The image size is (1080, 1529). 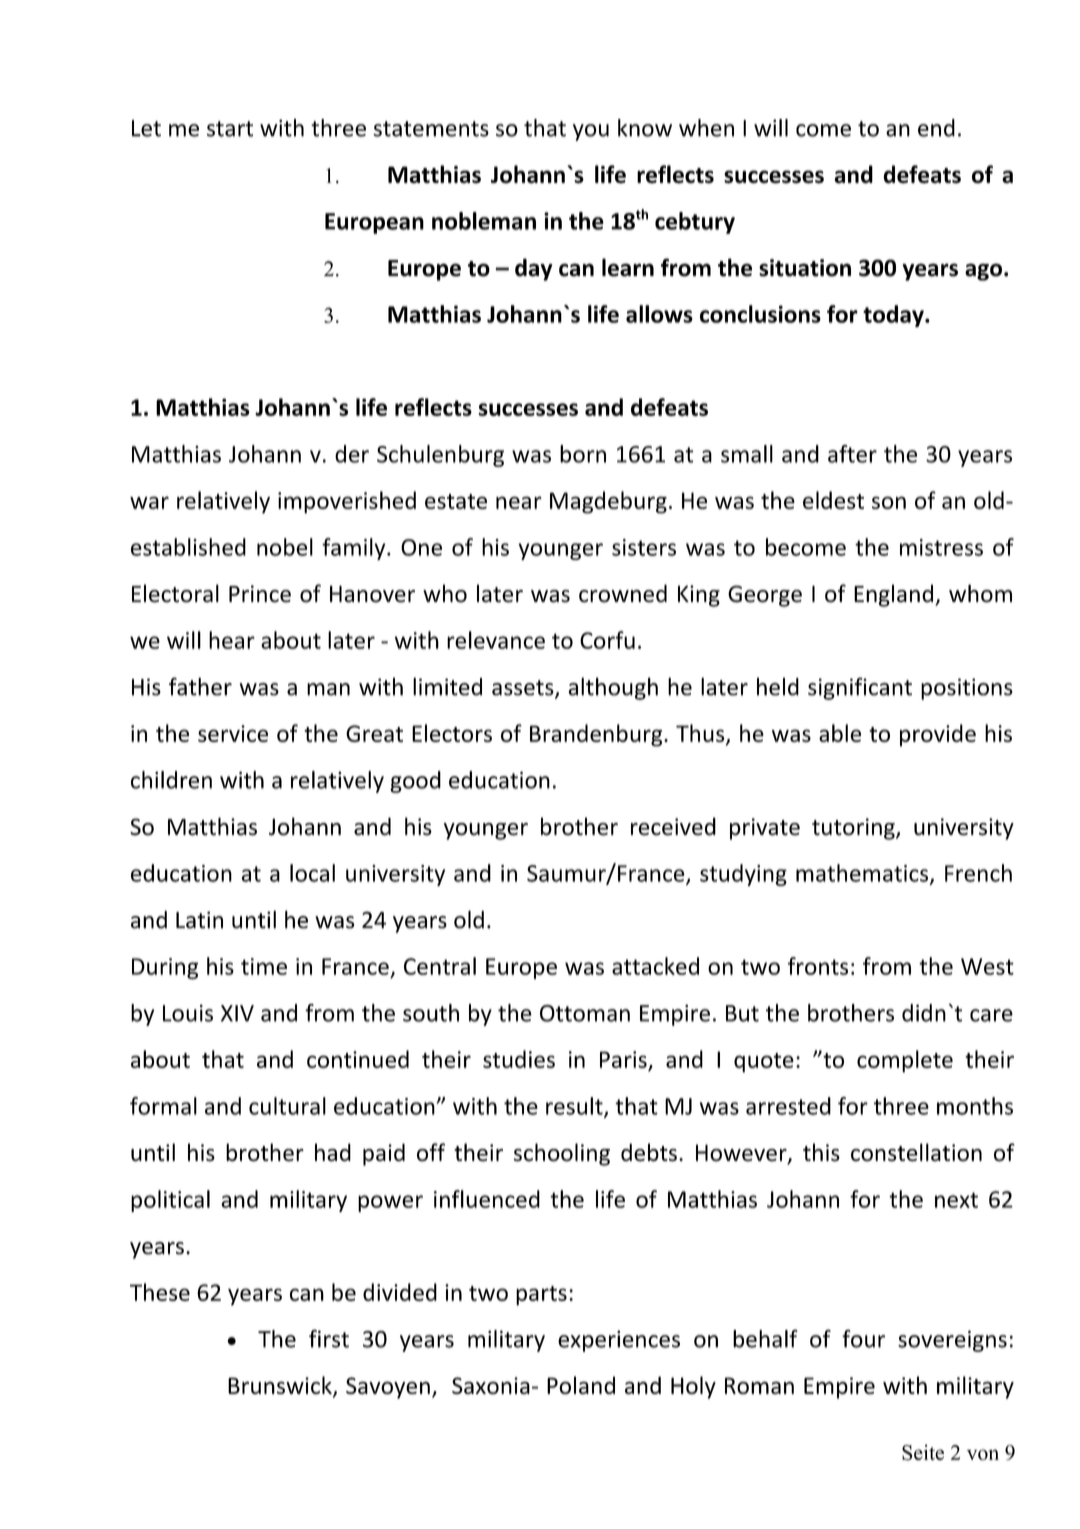 I want to click on Brunswick, so click(x=281, y=1386).
